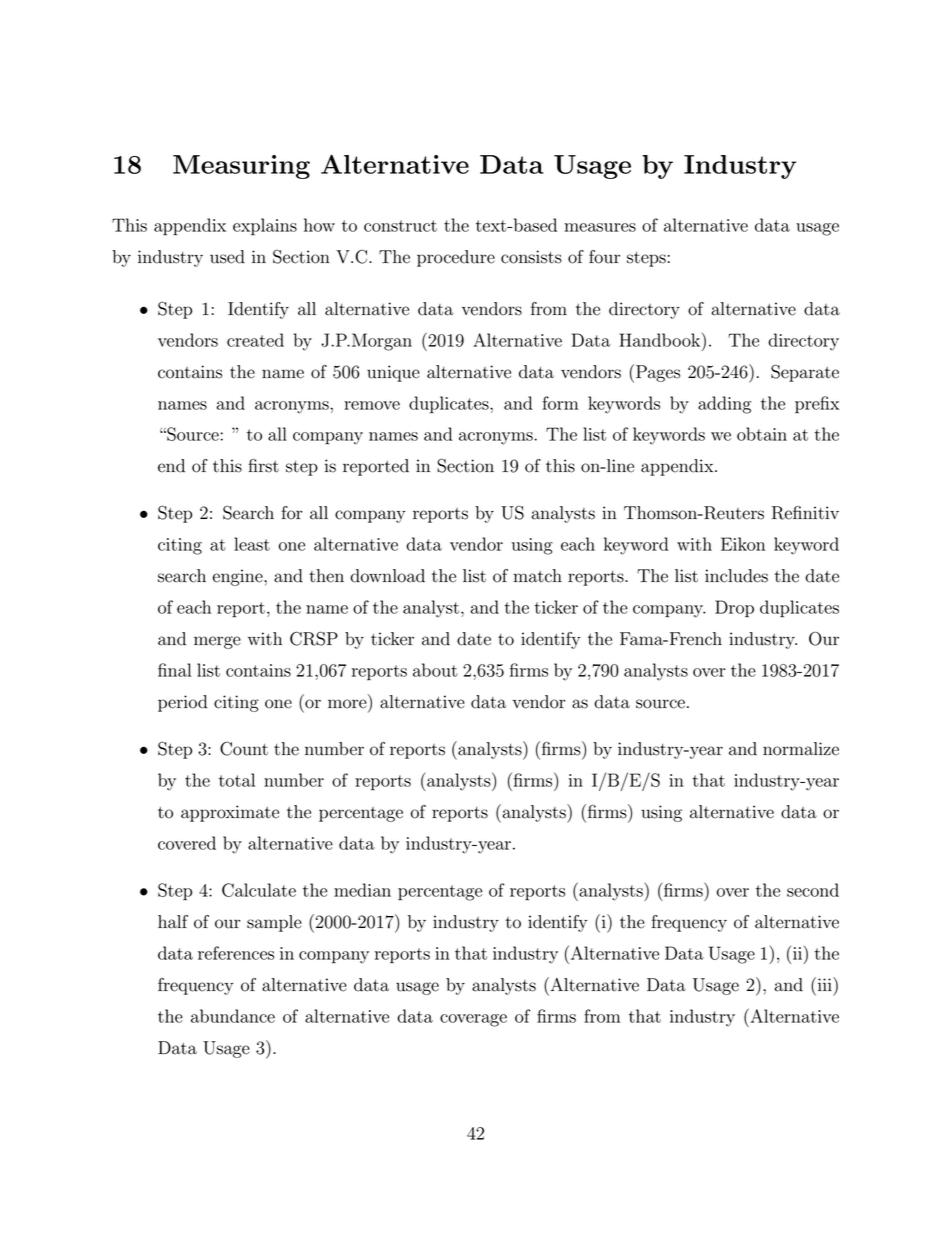 The width and height of the screenshot is (952, 1233). I want to click on match, so click(537, 576).
